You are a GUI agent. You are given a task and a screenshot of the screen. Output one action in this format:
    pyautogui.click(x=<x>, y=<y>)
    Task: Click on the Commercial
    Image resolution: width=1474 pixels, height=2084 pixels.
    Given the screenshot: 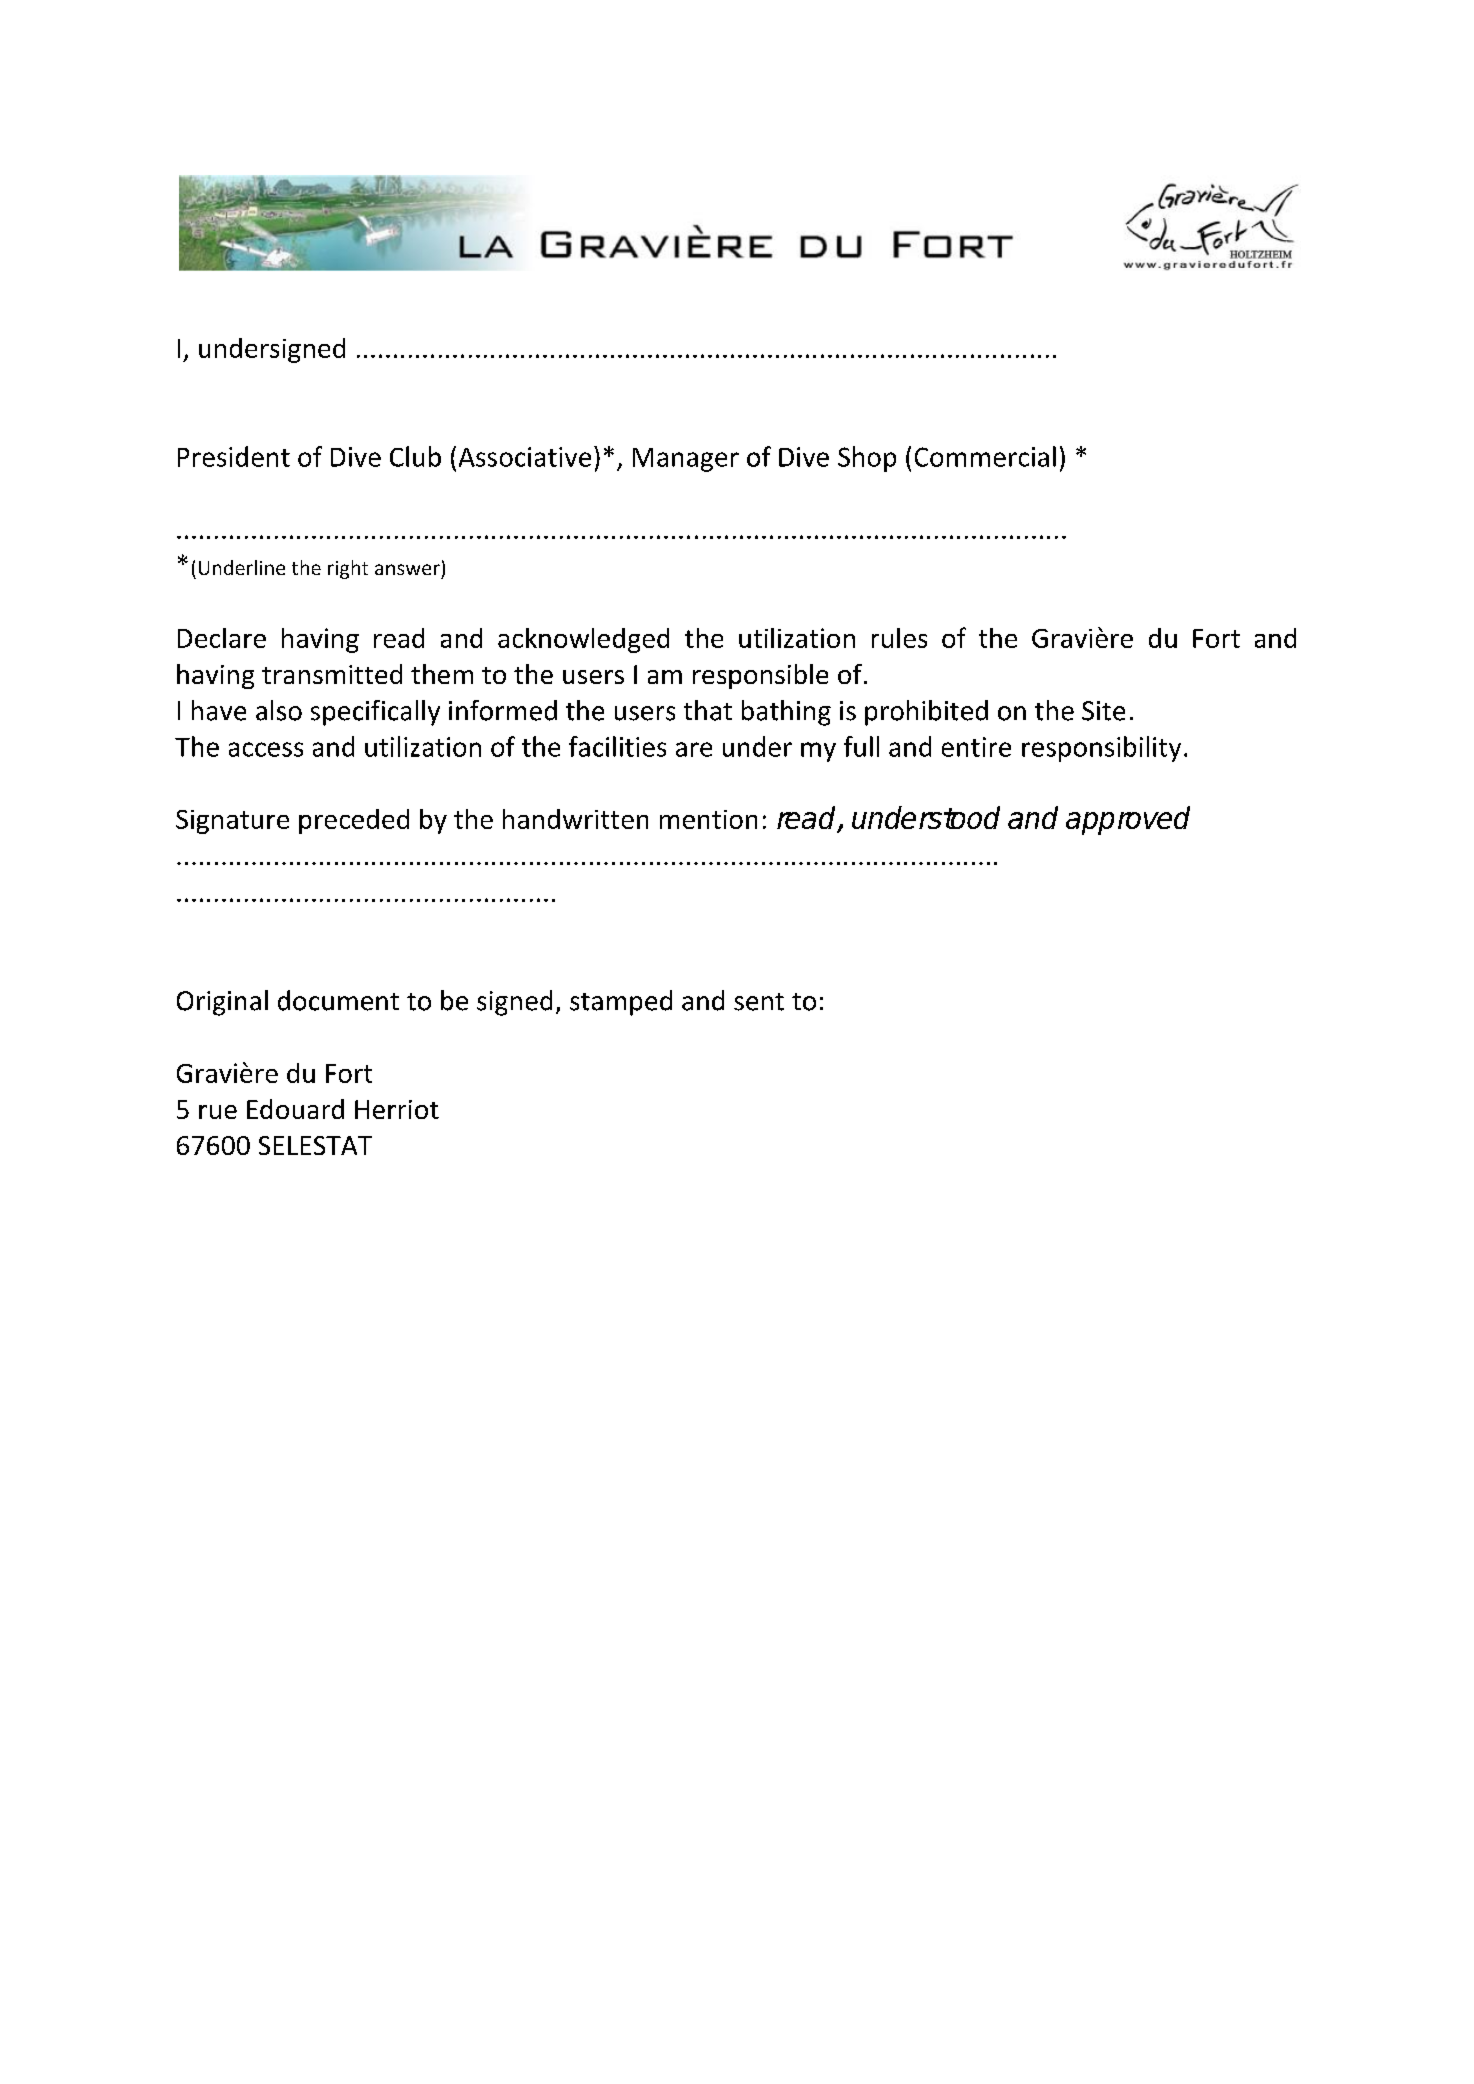 What is the action you would take?
    pyautogui.click(x=985, y=456)
